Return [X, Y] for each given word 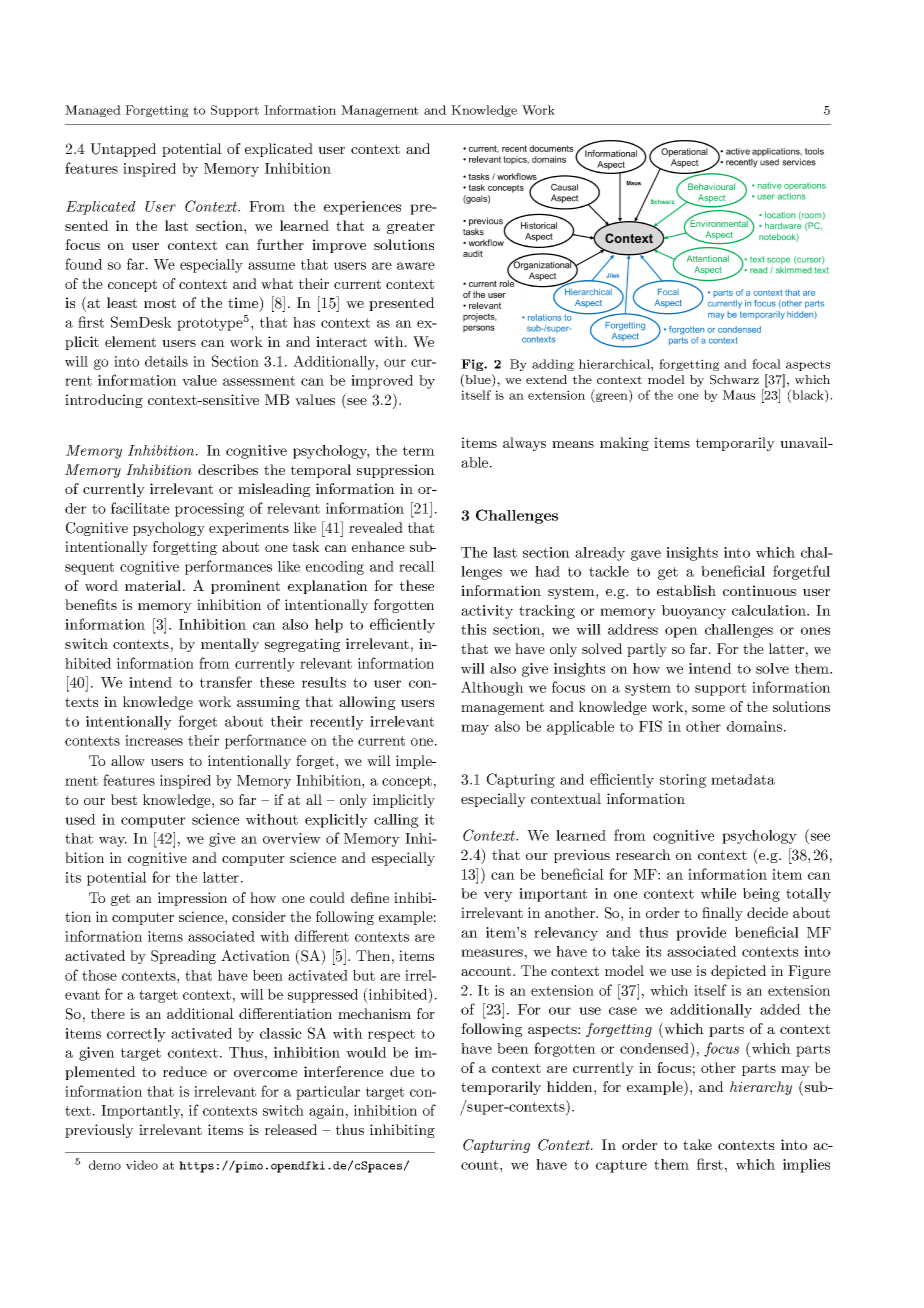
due [402, 1071]
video [142, 1165]
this [473, 629]
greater [411, 227]
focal [766, 364]
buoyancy [694, 612]
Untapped [123, 150]
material [154, 585]
